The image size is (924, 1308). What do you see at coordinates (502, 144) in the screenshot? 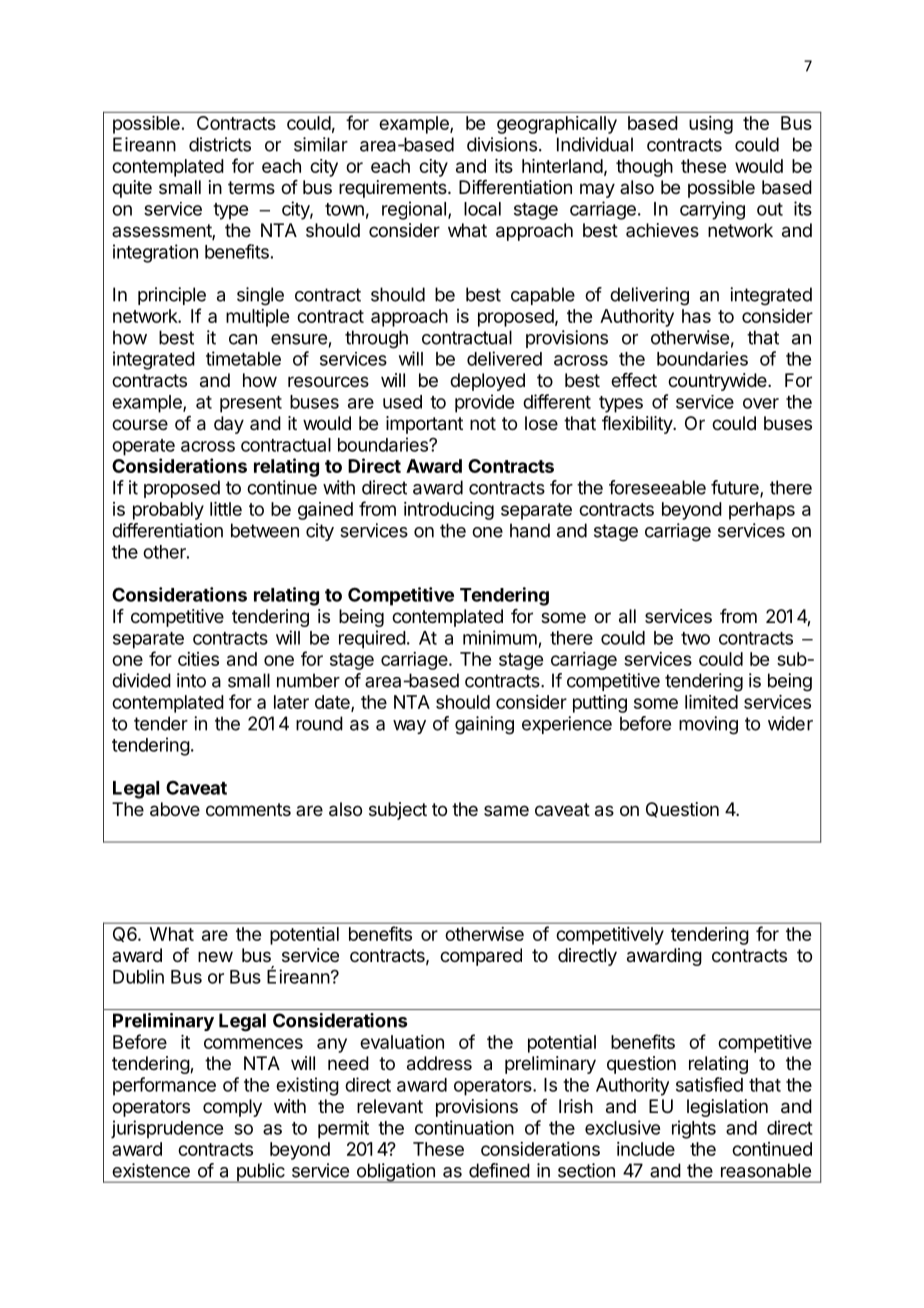
I see `divisions` at bounding box center [502, 144].
